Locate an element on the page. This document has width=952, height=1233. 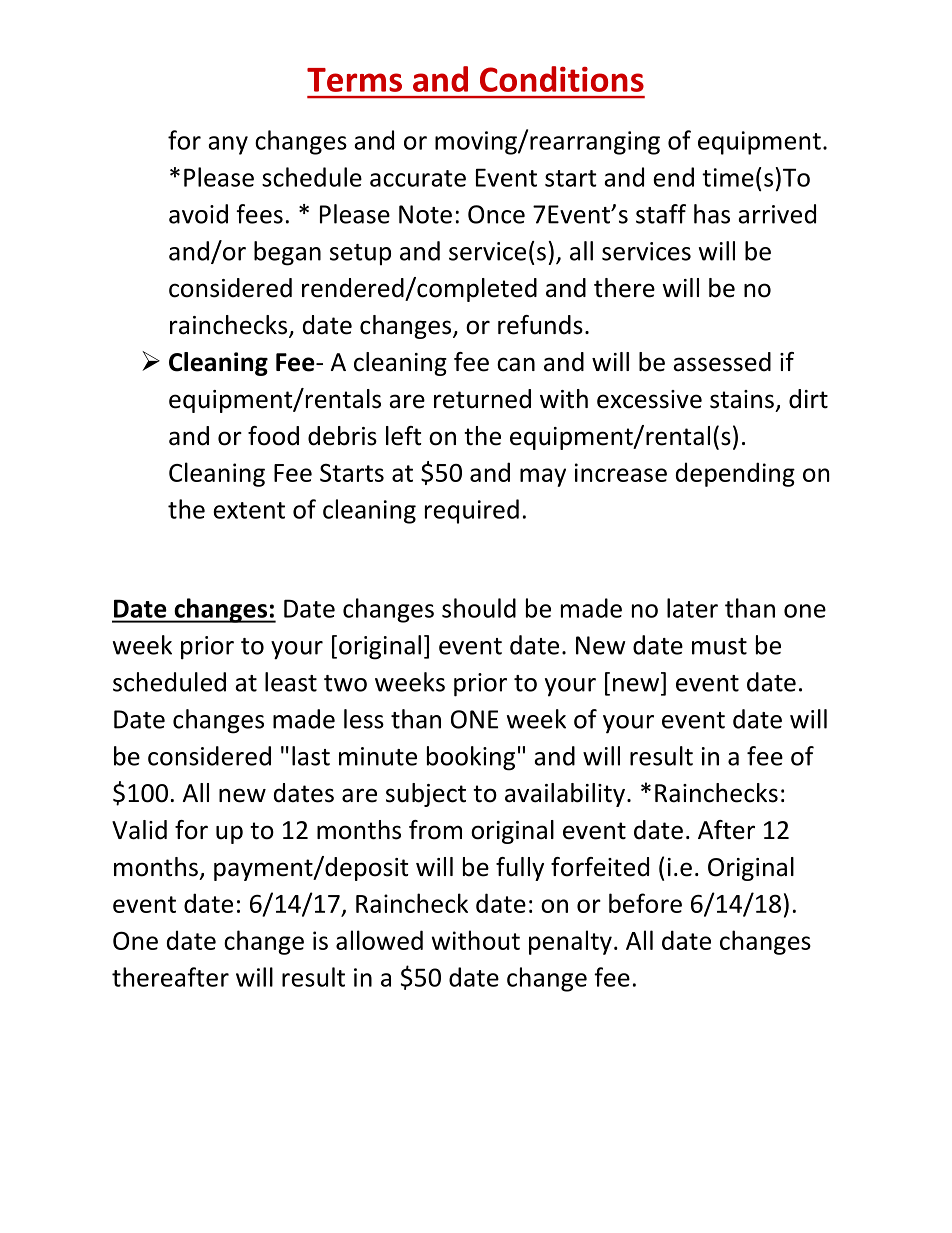
Conditions is located at coordinates (562, 79).
